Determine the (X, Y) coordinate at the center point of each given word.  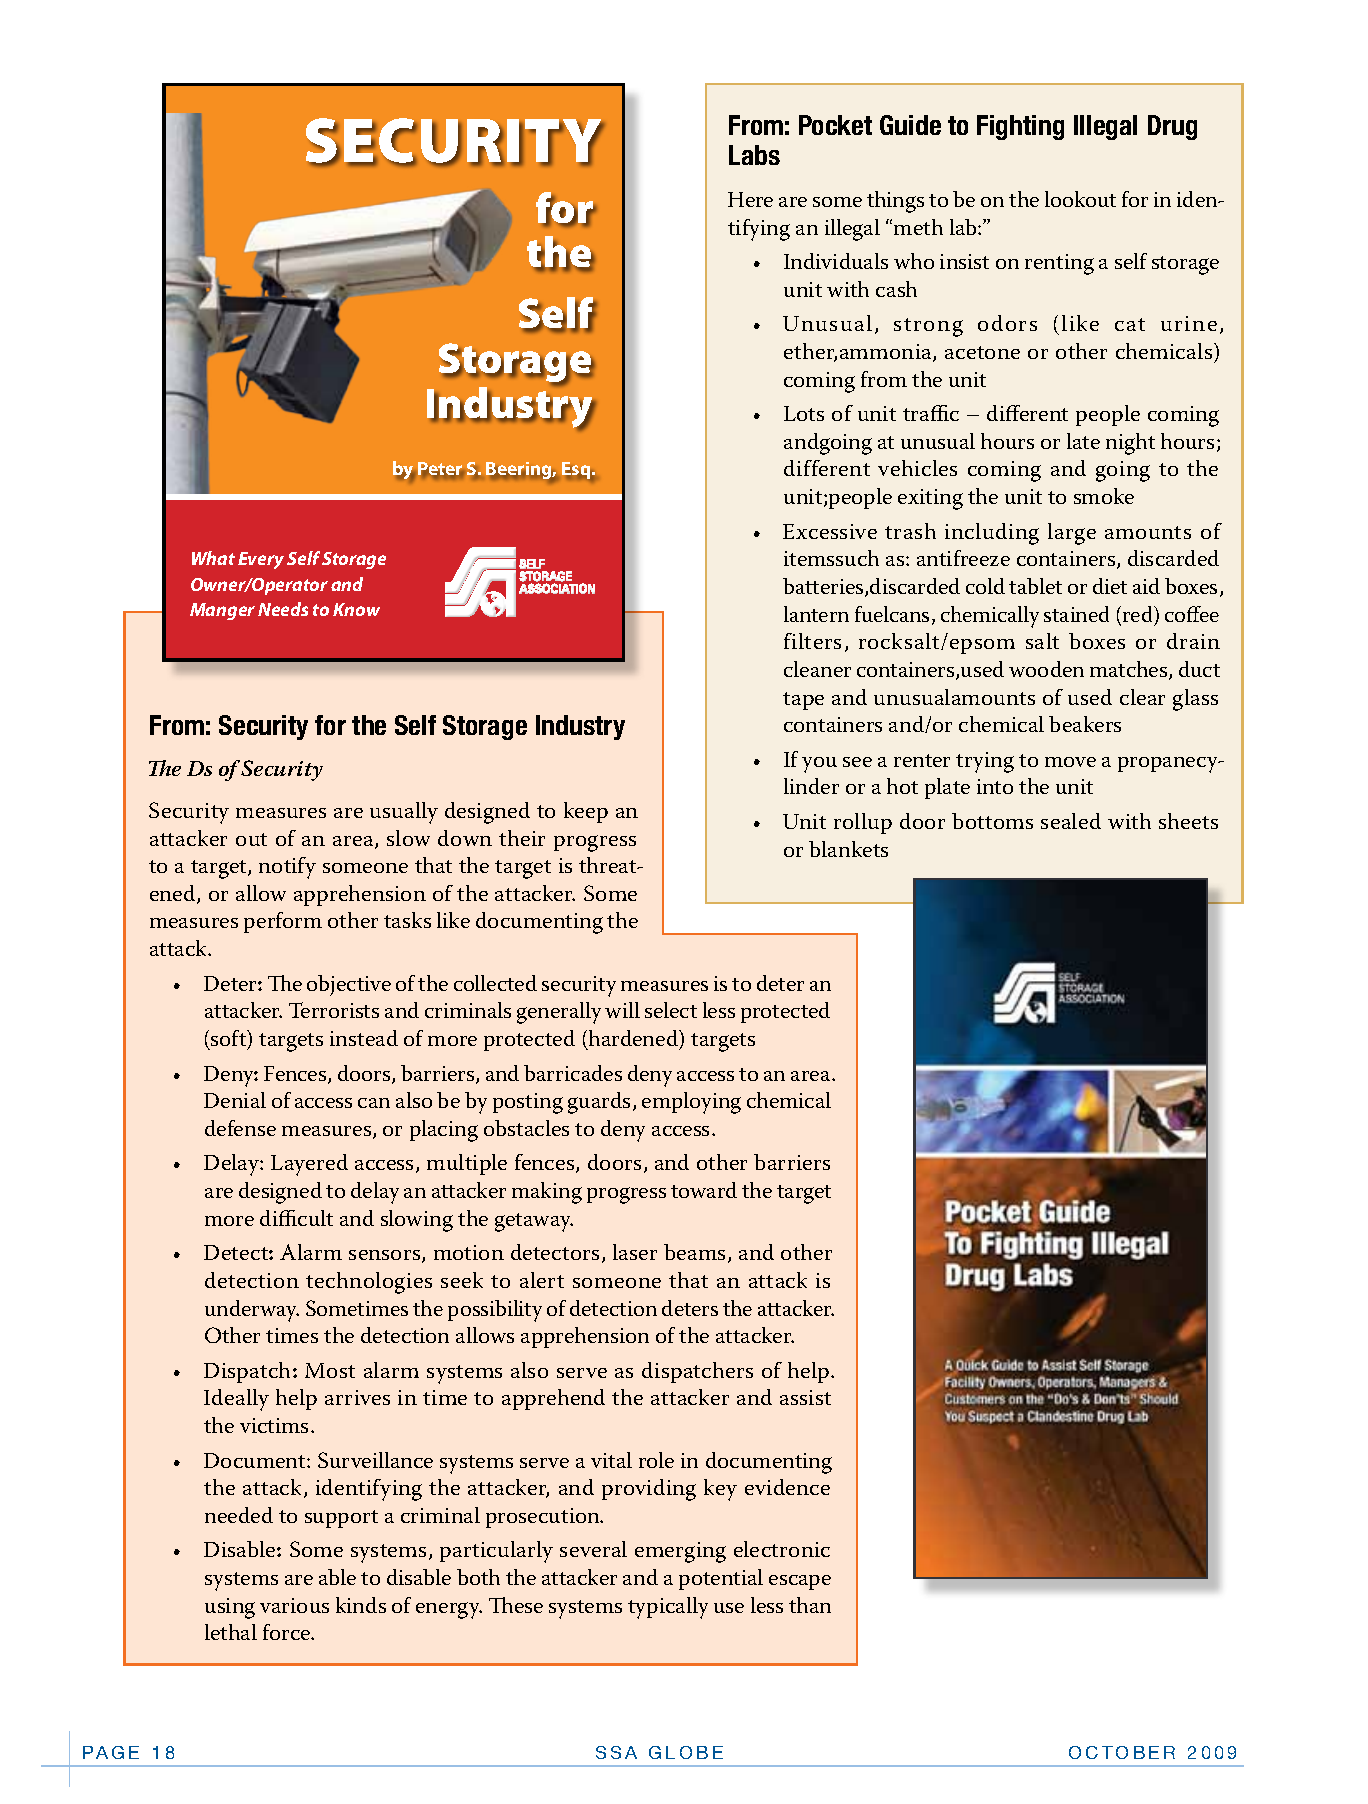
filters (812, 641)
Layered (309, 1165)
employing (691, 1103)
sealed (1071, 821)
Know (356, 609)
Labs (754, 155)
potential (721, 1579)
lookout (1080, 199)
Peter (440, 470)
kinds (361, 1605)
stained (1076, 614)
